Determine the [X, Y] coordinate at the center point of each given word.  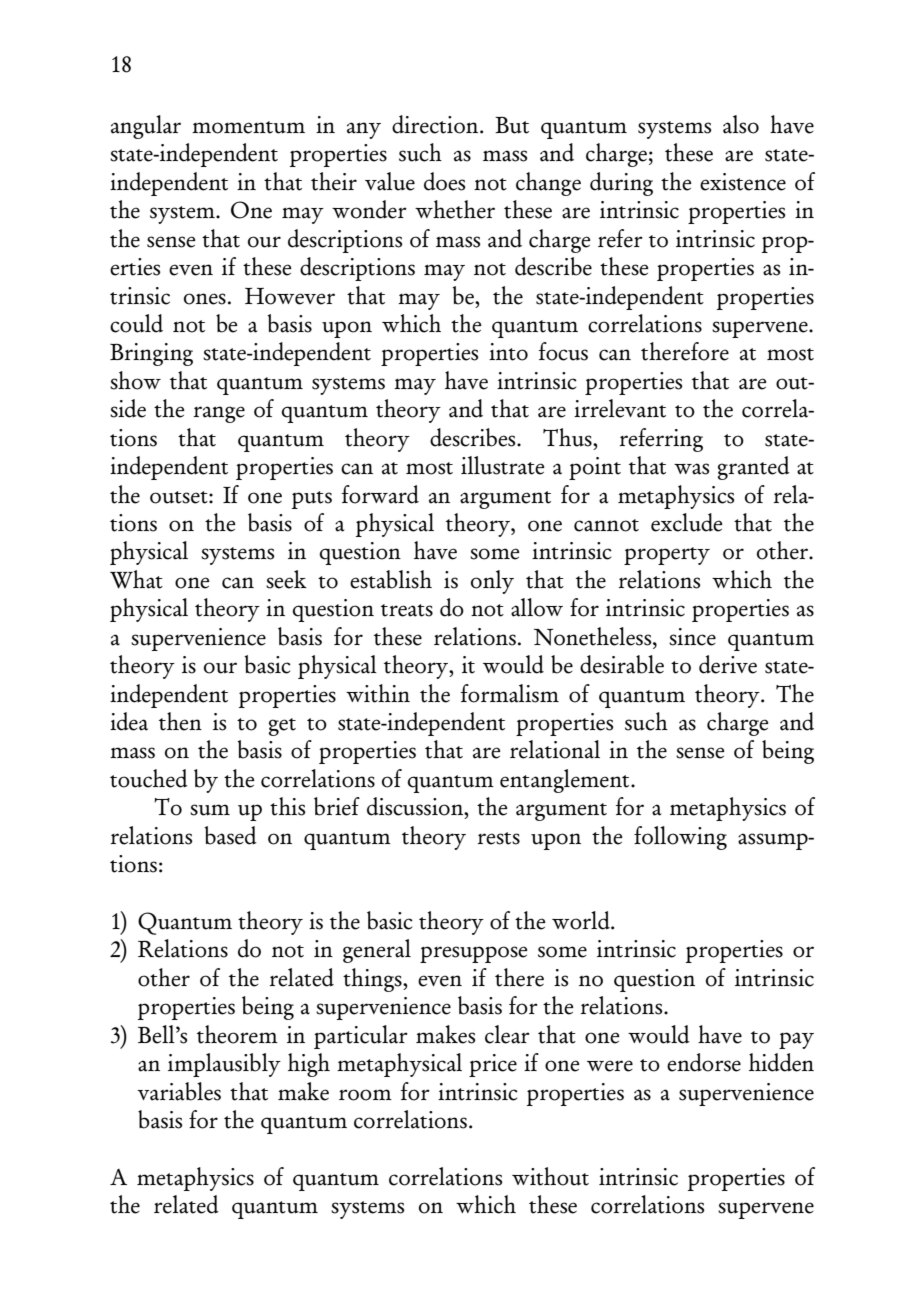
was [691, 469]
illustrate [503, 465]
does [444, 181]
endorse [704, 1062]
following [680, 838]
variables [179, 1091]
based [230, 835]
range [219, 414]
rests [498, 838]
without [550, 1176]
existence [743, 182]
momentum [248, 127]
